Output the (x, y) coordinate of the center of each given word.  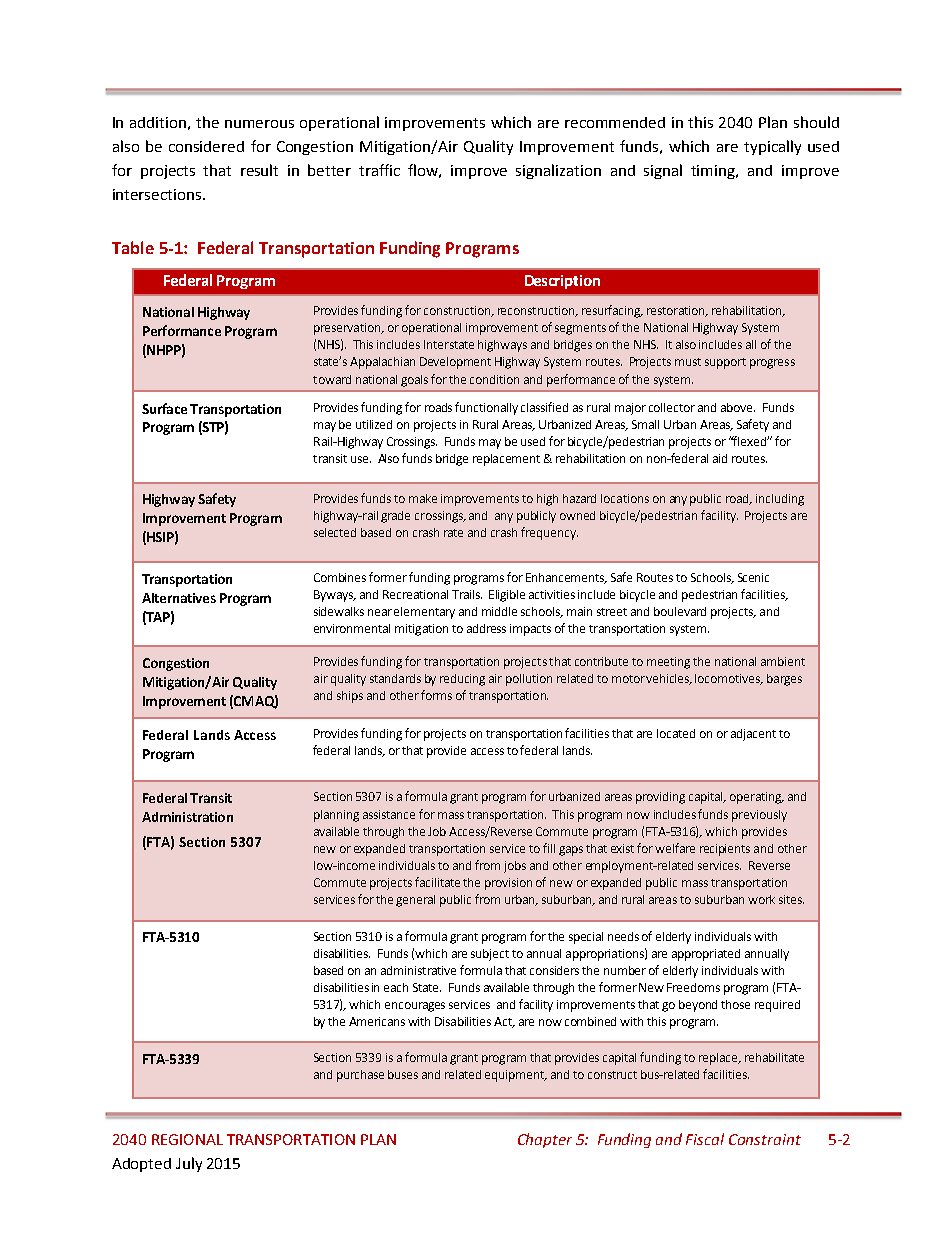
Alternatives (179, 598)
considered (206, 146)
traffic (379, 170)
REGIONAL (187, 1139)
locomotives (729, 679)
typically (772, 147)
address (486, 628)
